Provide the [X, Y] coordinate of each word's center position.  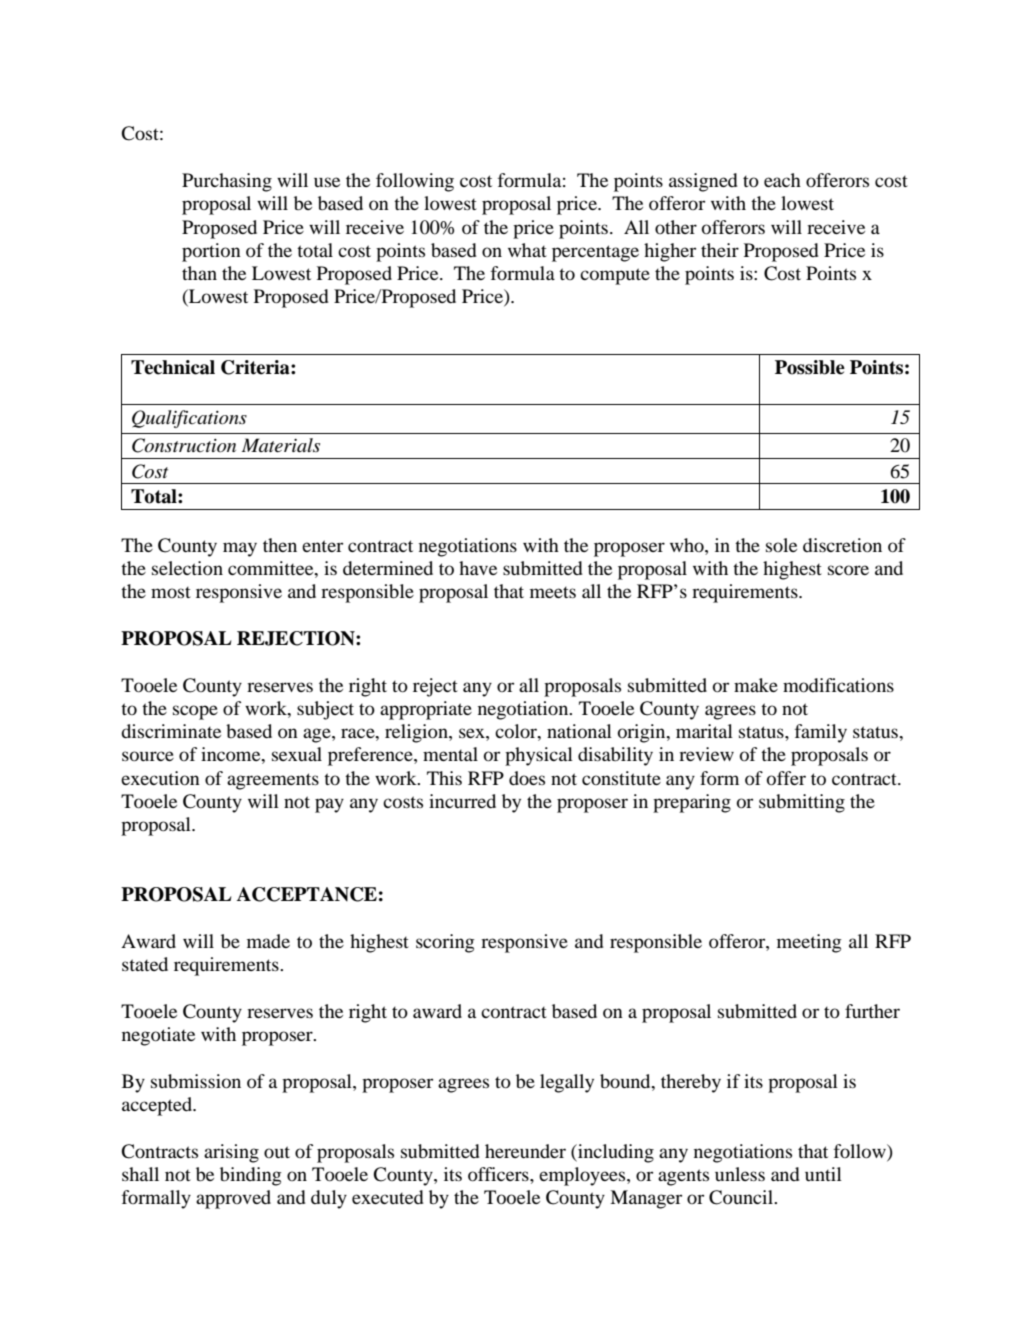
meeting [809, 943]
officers [499, 1174]
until [823, 1174]
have [478, 568]
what [527, 250]
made [268, 941]
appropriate [426, 710]
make [756, 685]
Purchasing [227, 182]
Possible [810, 367]
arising [231, 1153]
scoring [445, 943]
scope [195, 712]
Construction [184, 445]
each [782, 180]
